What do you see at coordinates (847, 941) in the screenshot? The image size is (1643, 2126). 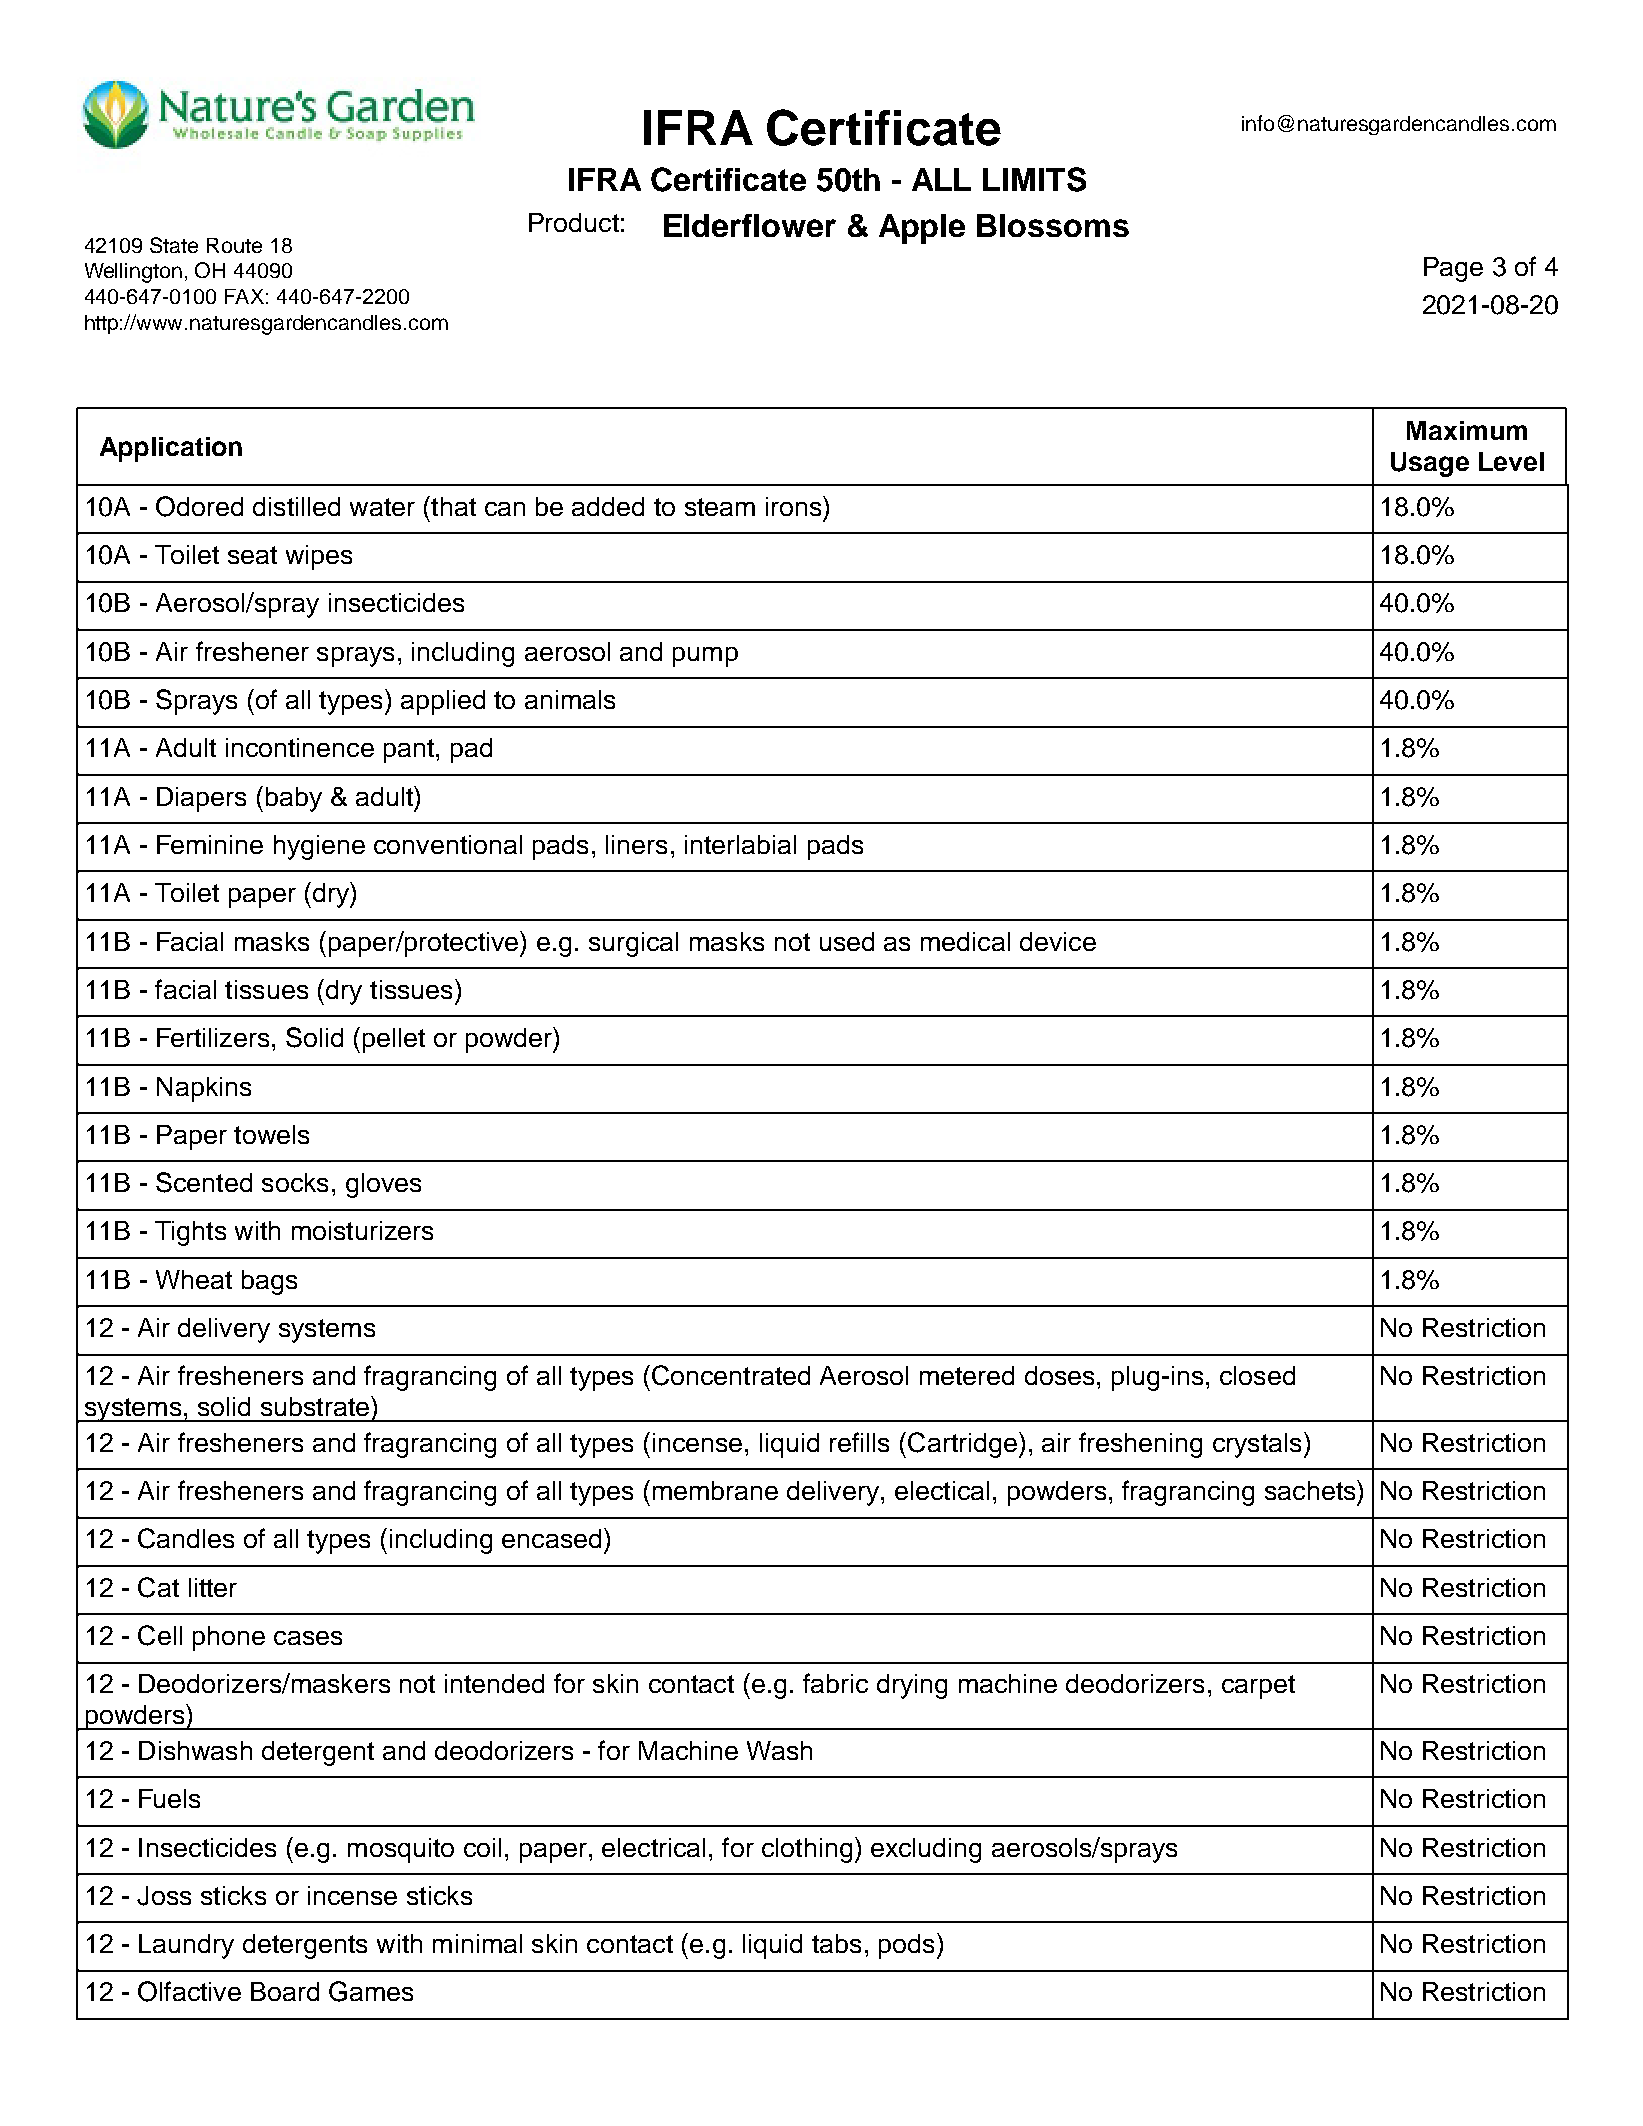 I see `used` at bounding box center [847, 941].
